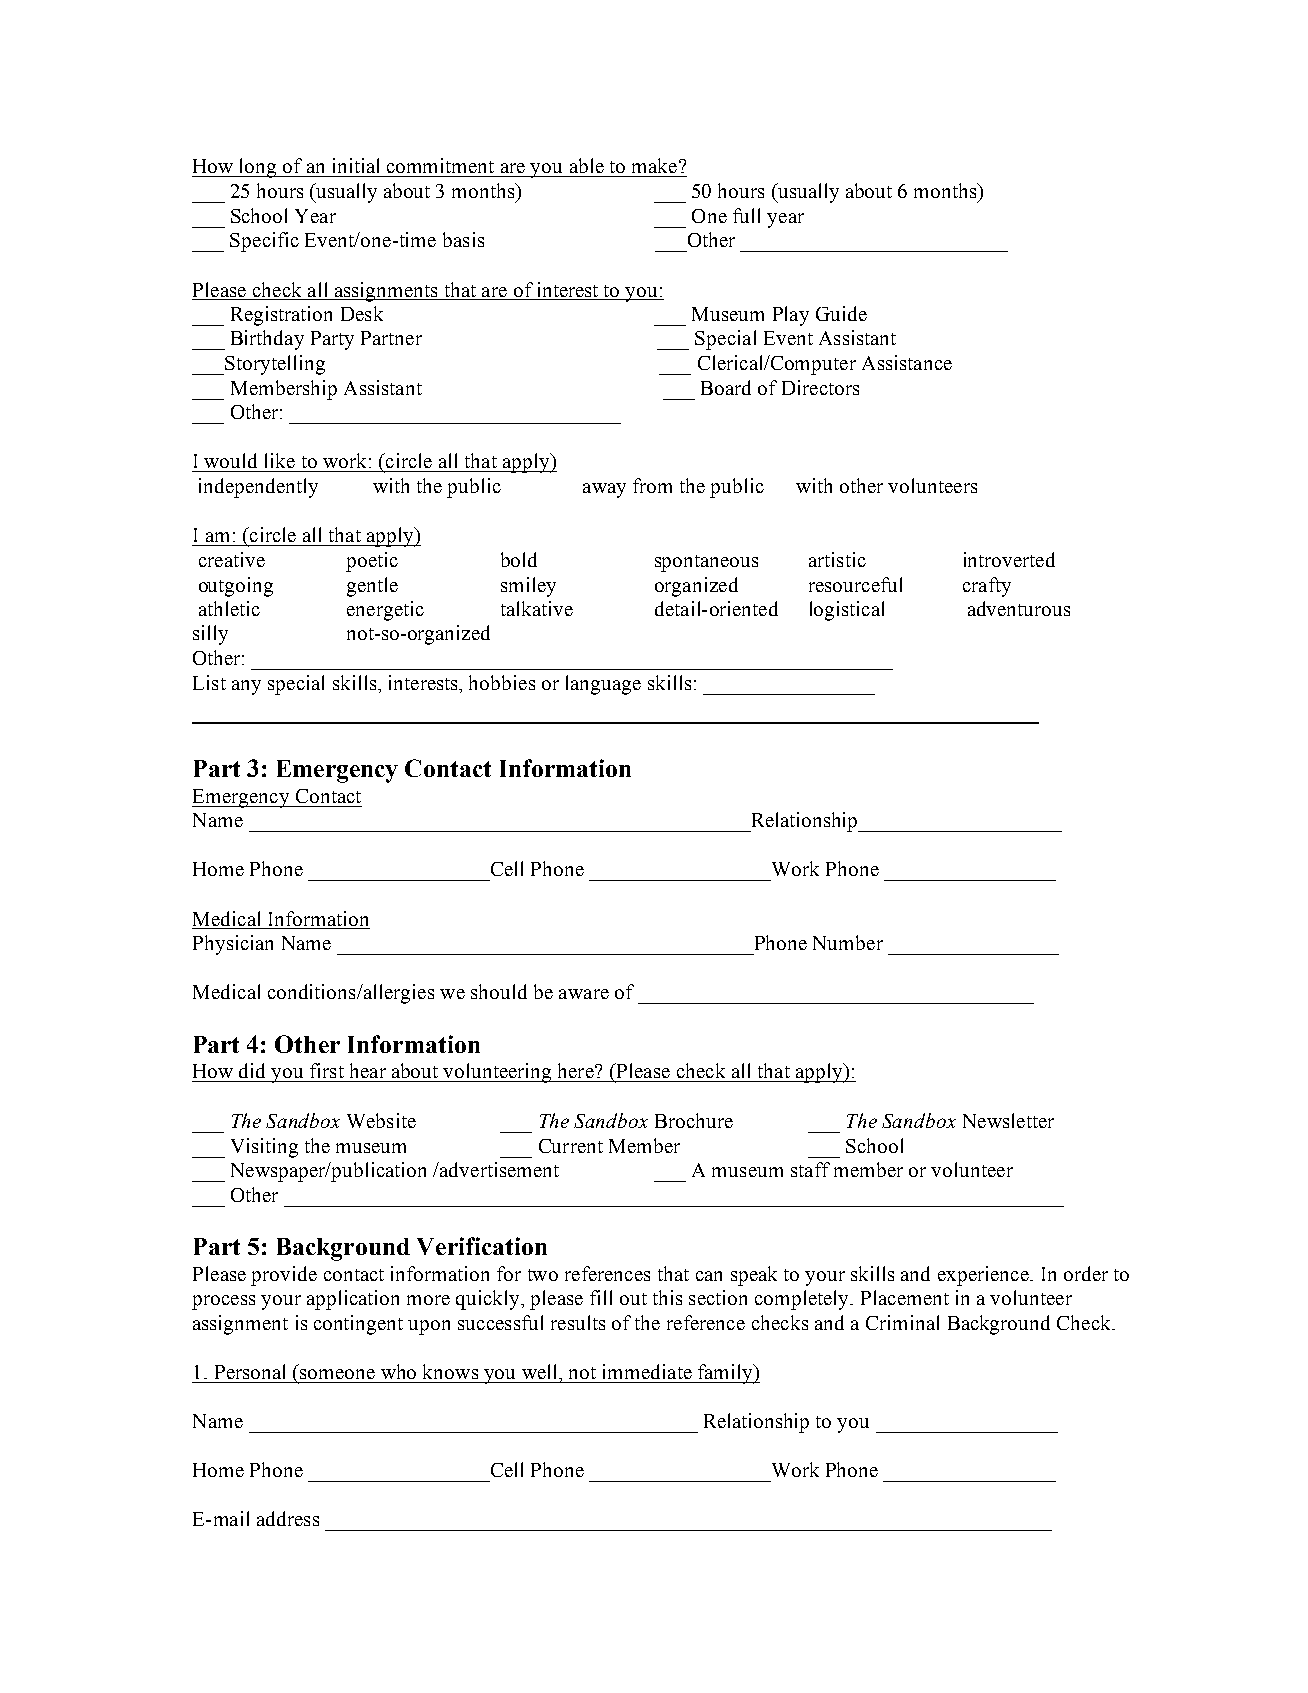 This screenshot has width=1308, height=1693. What do you see at coordinates (1008, 1120) in the screenshot?
I see `Newsletter` at bounding box center [1008, 1120].
